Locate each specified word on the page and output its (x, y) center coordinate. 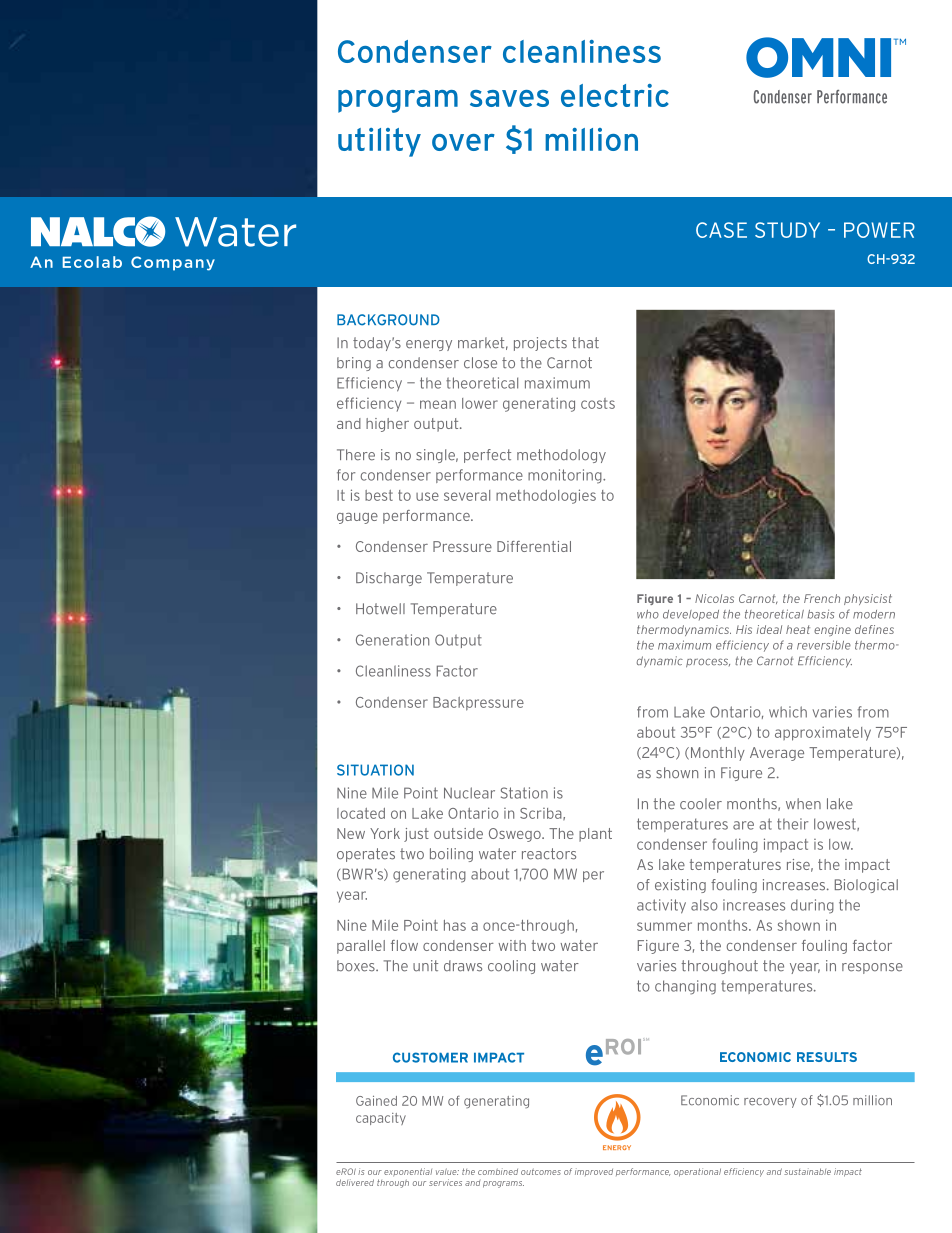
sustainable (807, 1171)
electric (615, 95)
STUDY (787, 230)
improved (594, 1172)
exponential (408, 1172)
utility (379, 142)
